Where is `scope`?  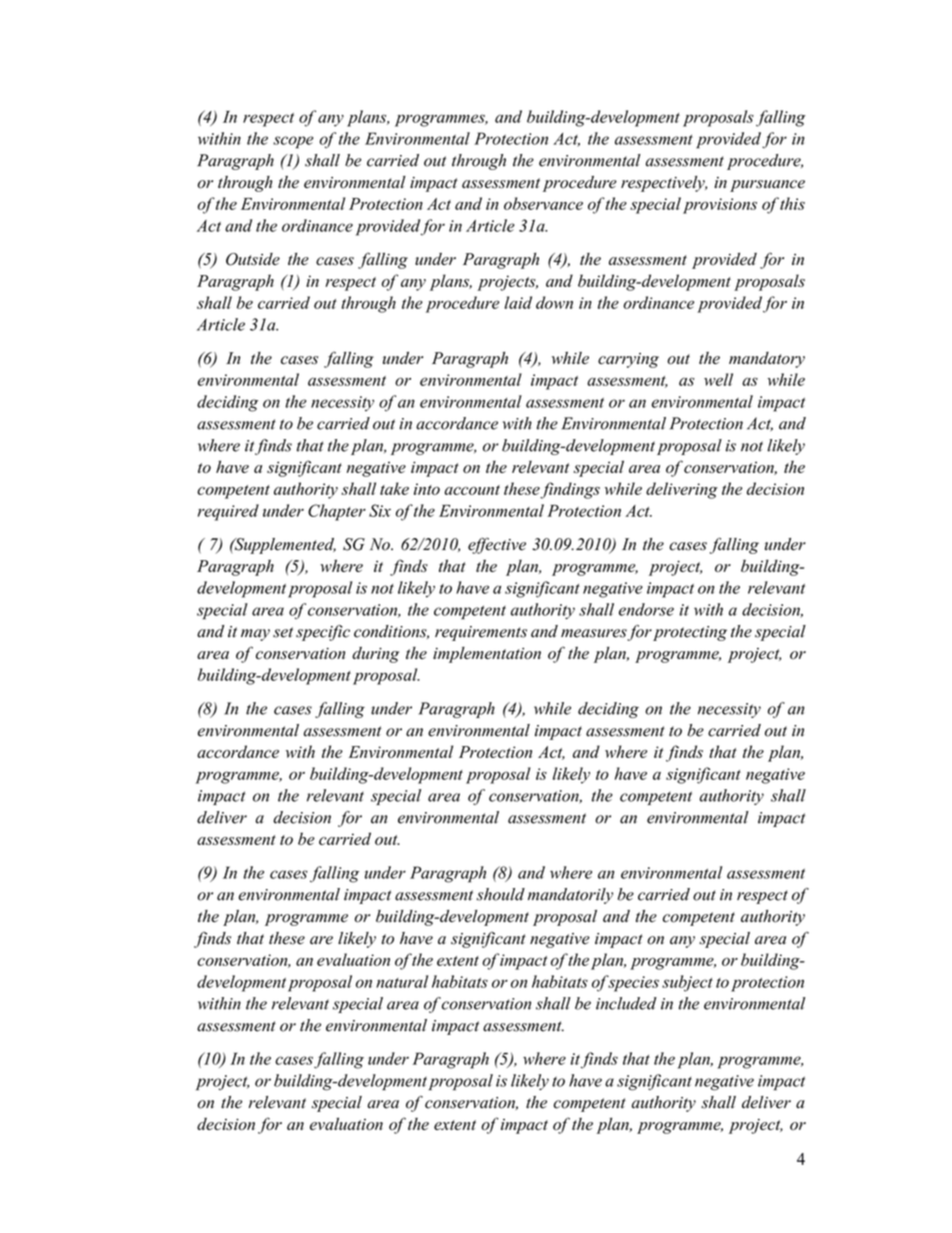
scope is located at coordinates (293, 142).
